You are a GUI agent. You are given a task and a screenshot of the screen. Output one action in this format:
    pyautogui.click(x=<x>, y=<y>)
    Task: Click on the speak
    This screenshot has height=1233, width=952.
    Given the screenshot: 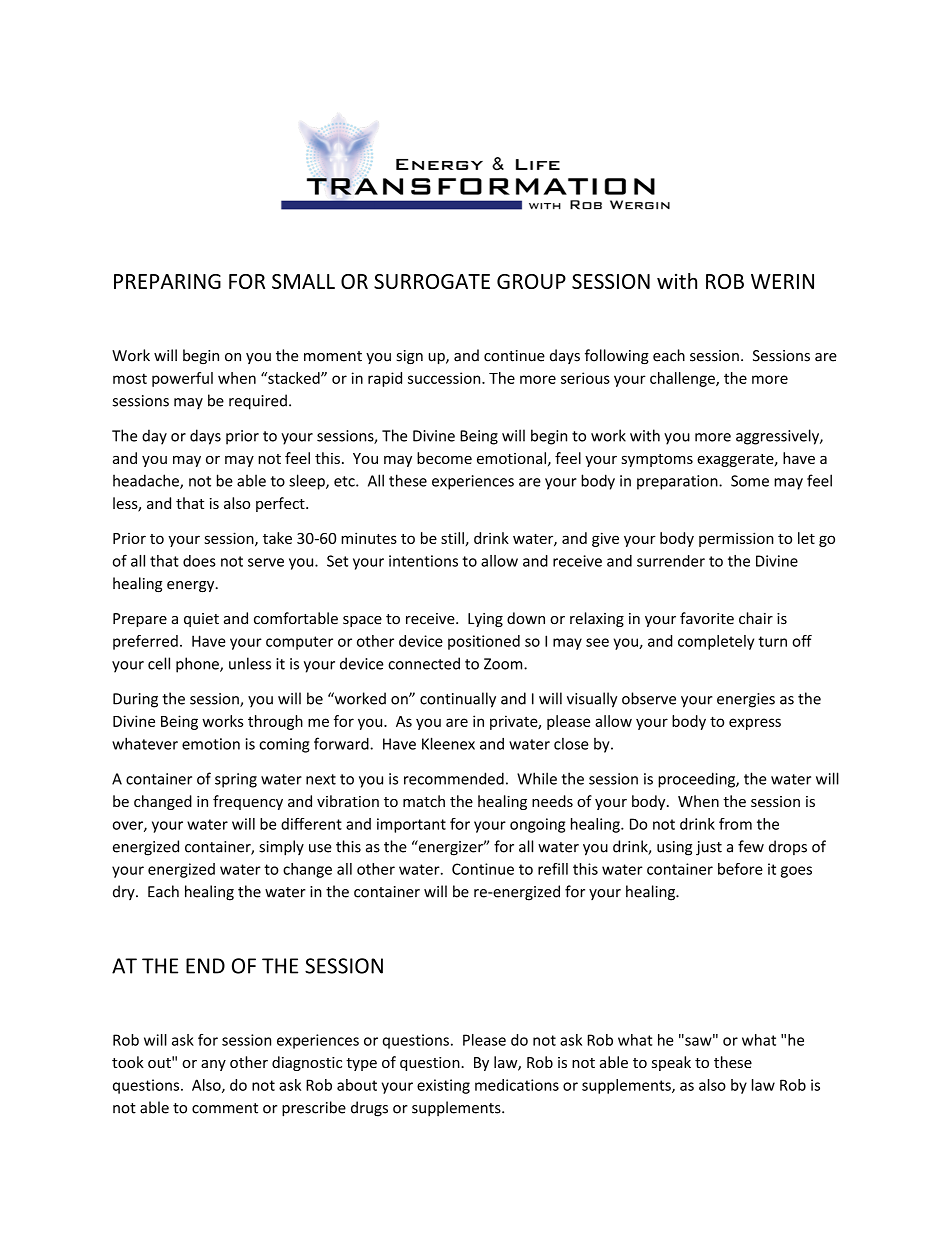 What is the action you would take?
    pyautogui.click(x=671, y=1063)
